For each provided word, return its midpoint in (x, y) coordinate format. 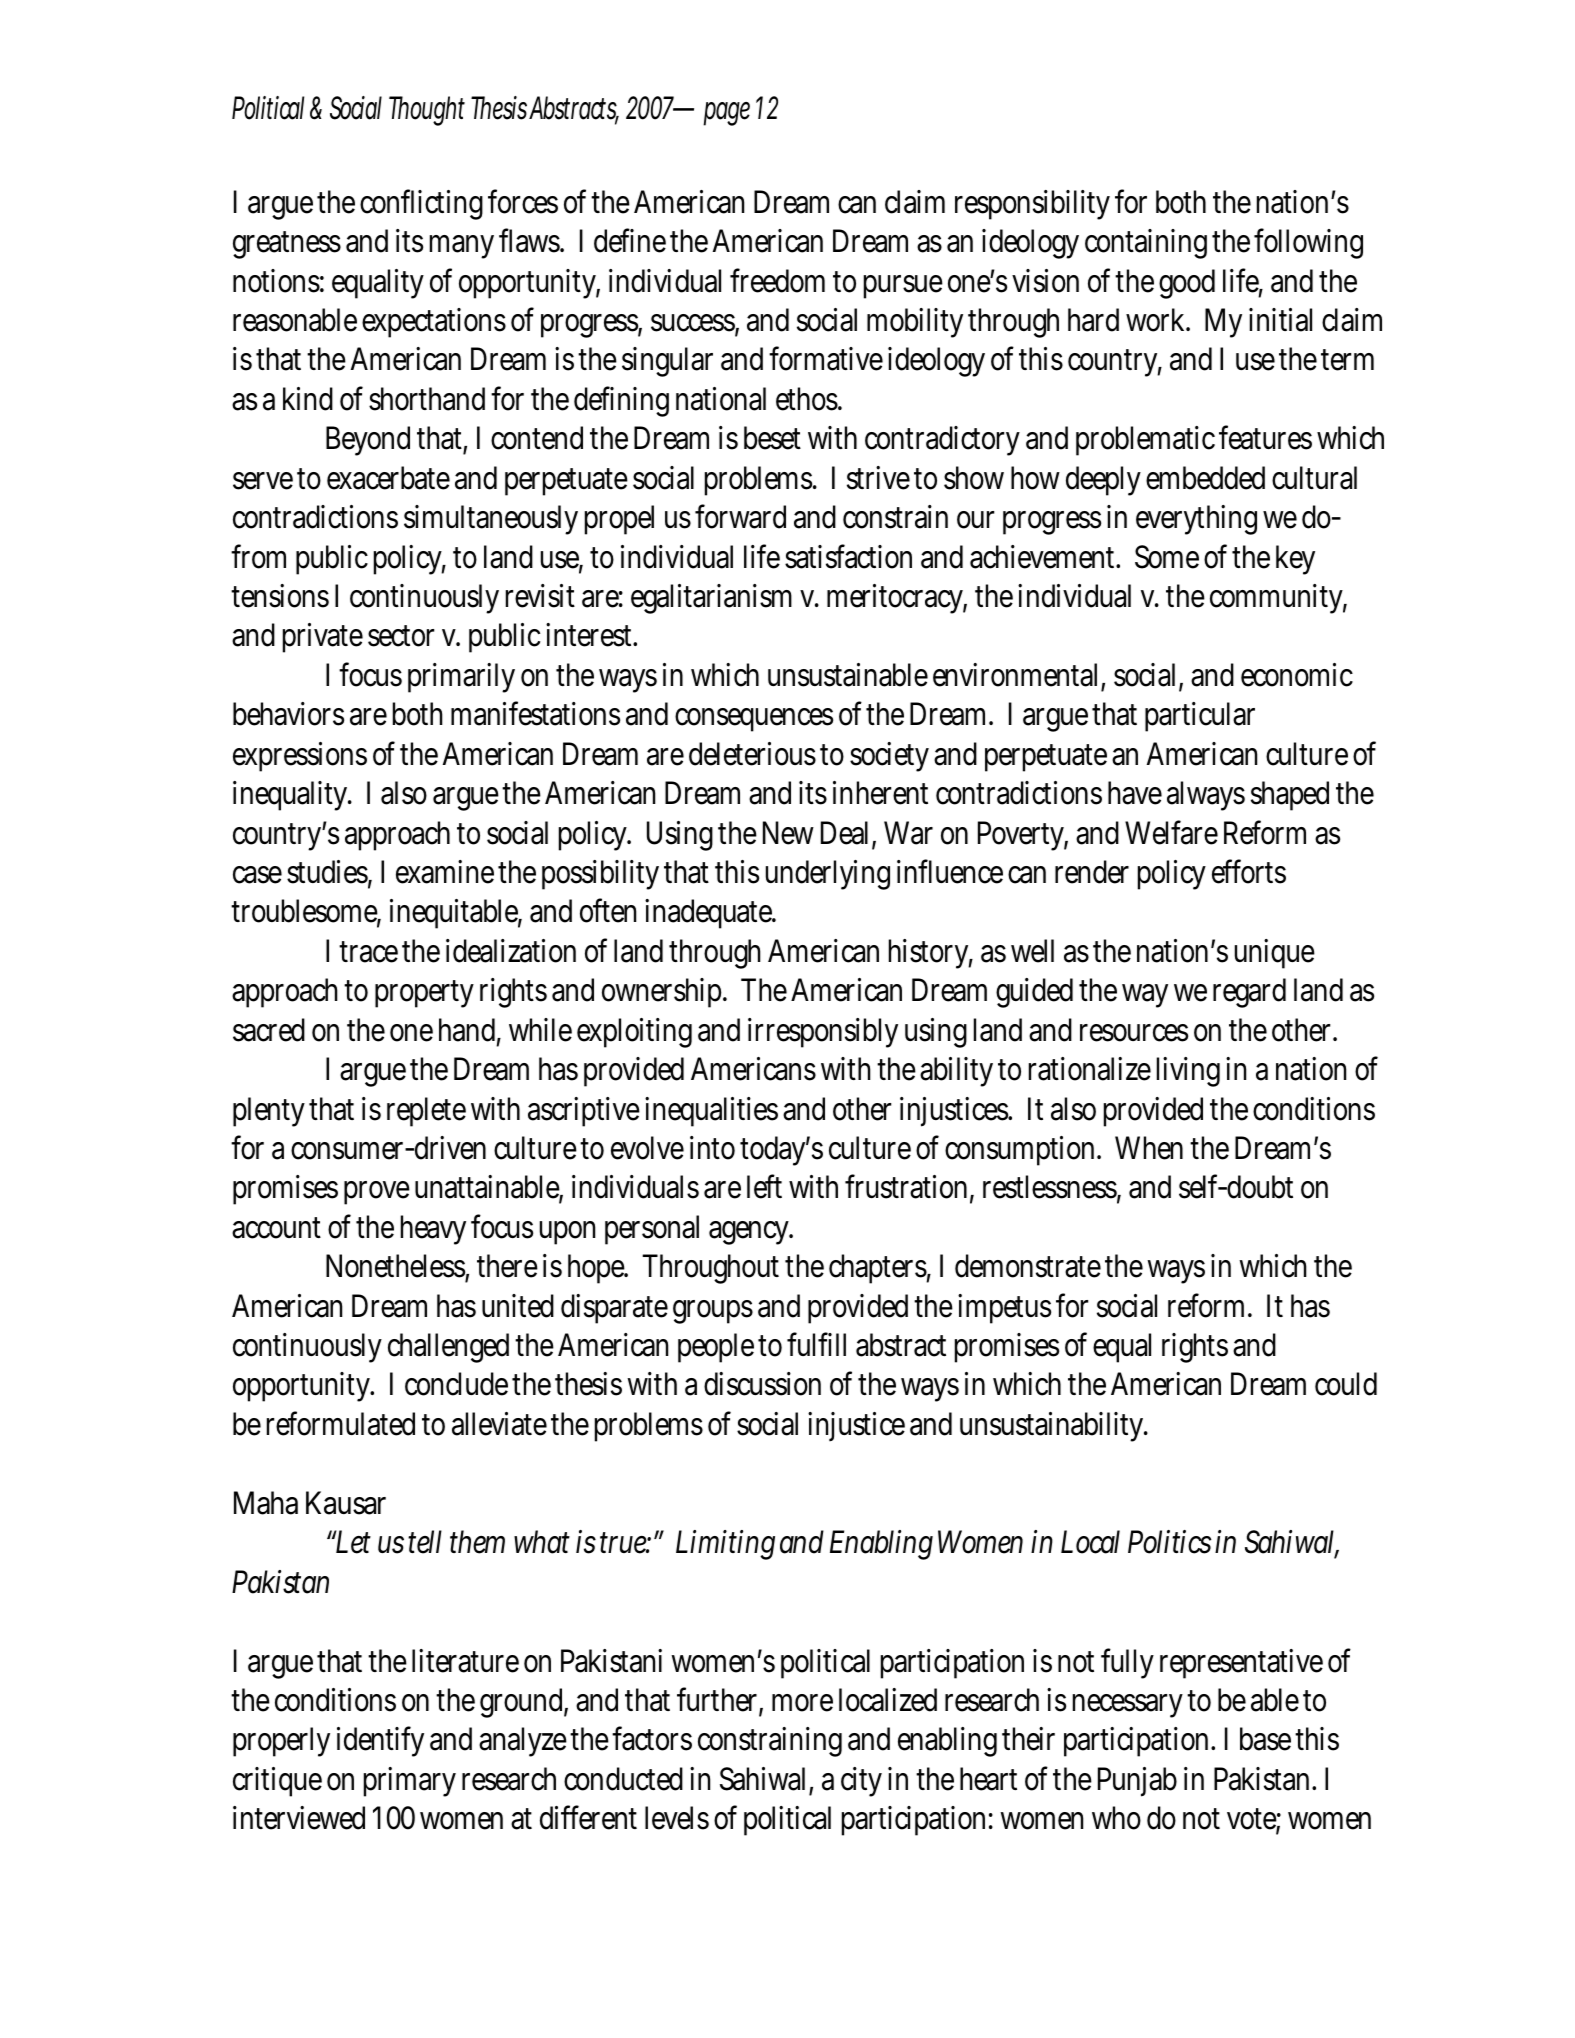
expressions (300, 757)
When (1149, 1148)
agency (751, 1233)
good (1187, 284)
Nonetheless (397, 1267)
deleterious (752, 754)
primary (410, 1782)
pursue (903, 287)
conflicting (421, 204)
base (1265, 1739)
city (861, 1782)
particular (1200, 717)
